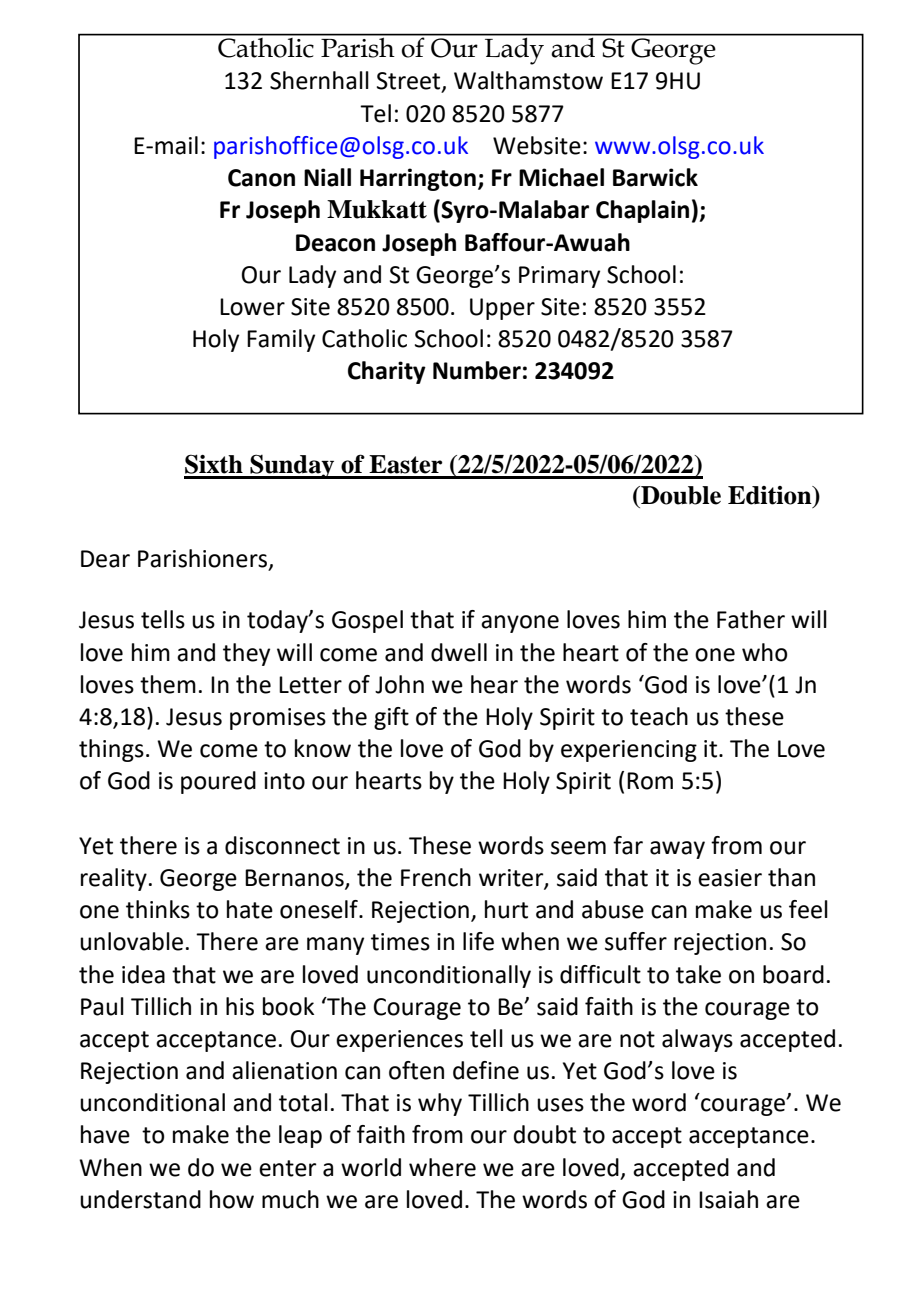 Image resolution: width=924 pixels, height=1308 pixels. Describe the element at coordinates (680, 495) in the image. I see `Double` at that location.
